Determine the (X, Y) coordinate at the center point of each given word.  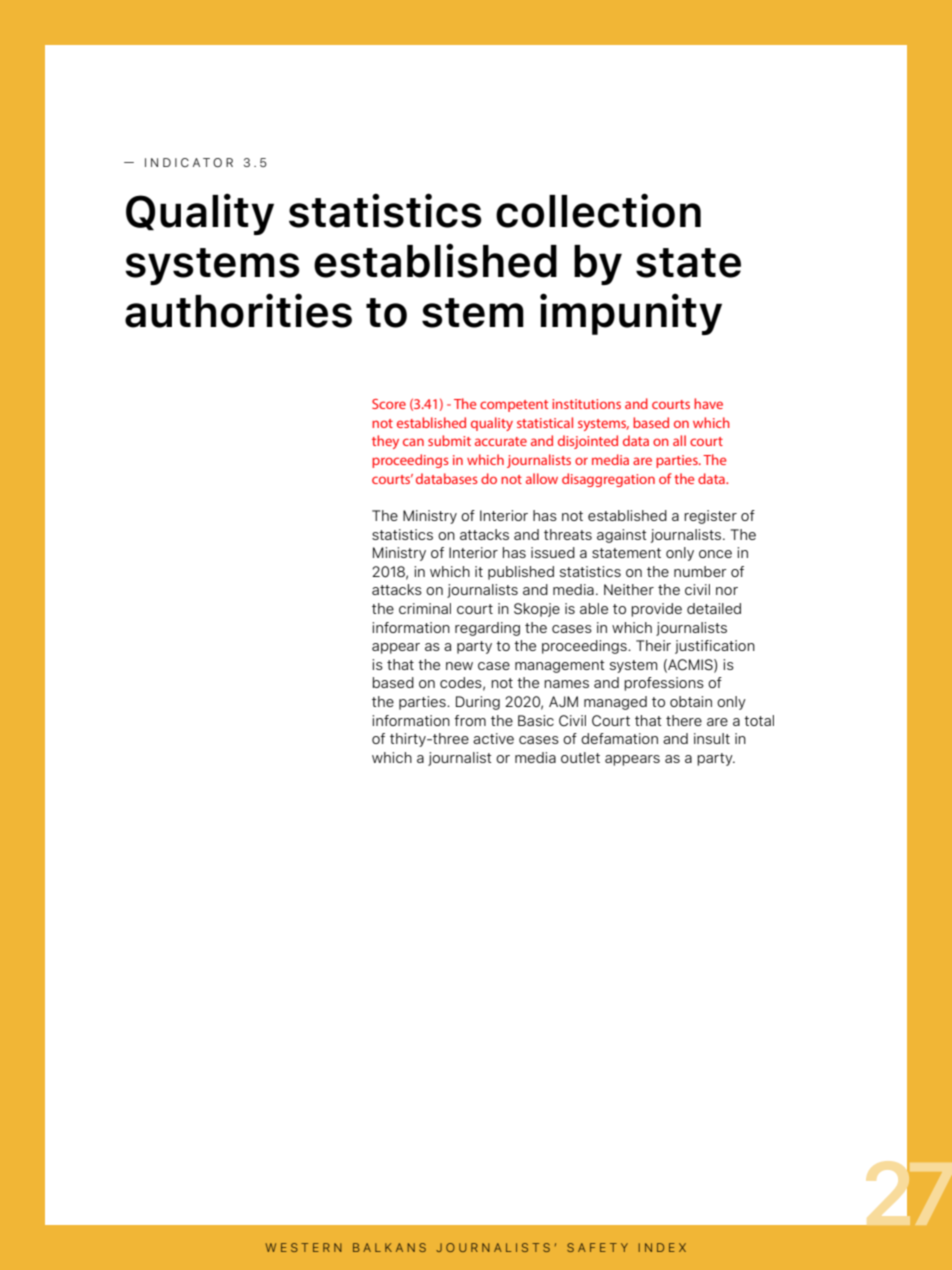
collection (598, 210)
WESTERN (304, 1247)
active (493, 738)
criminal (425, 608)
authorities (238, 310)
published (521, 573)
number (700, 571)
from (470, 720)
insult (712, 738)
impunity (631, 314)
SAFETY (597, 1247)
